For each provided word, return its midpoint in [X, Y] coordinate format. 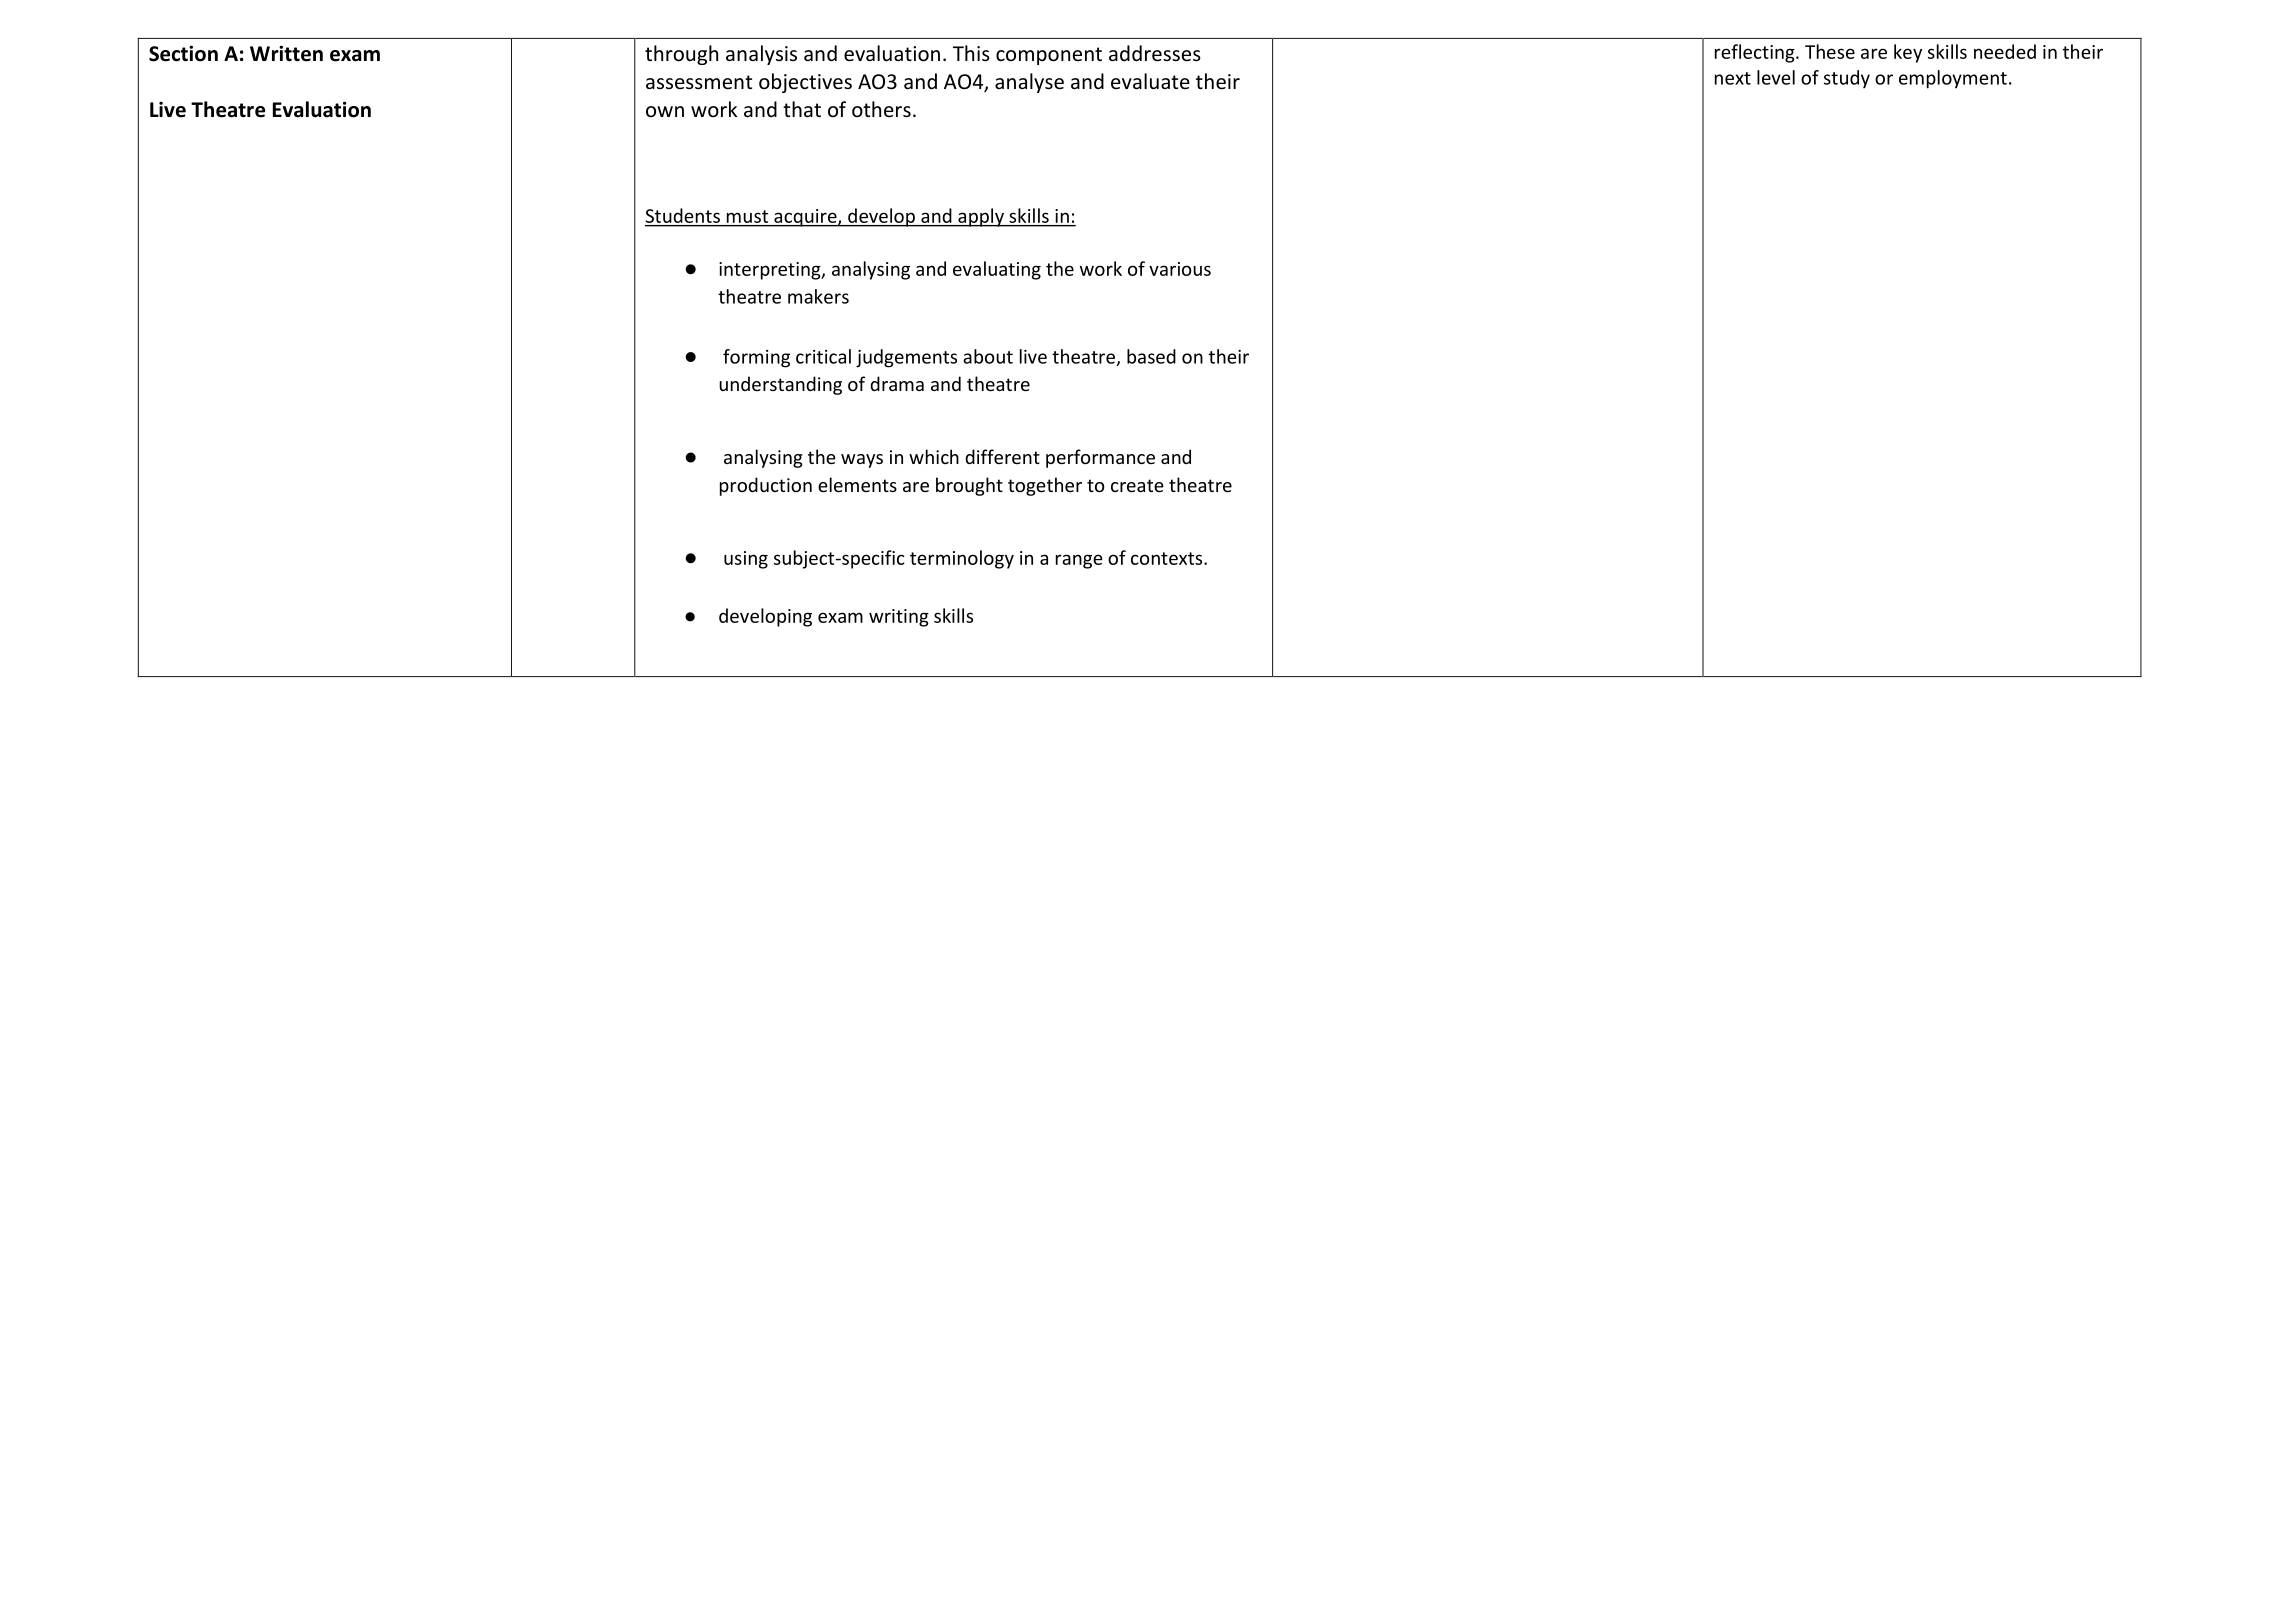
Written [286, 53]
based [1151, 356]
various [1180, 269]
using [746, 560]
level [1776, 77]
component [1049, 56]
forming [756, 358]
